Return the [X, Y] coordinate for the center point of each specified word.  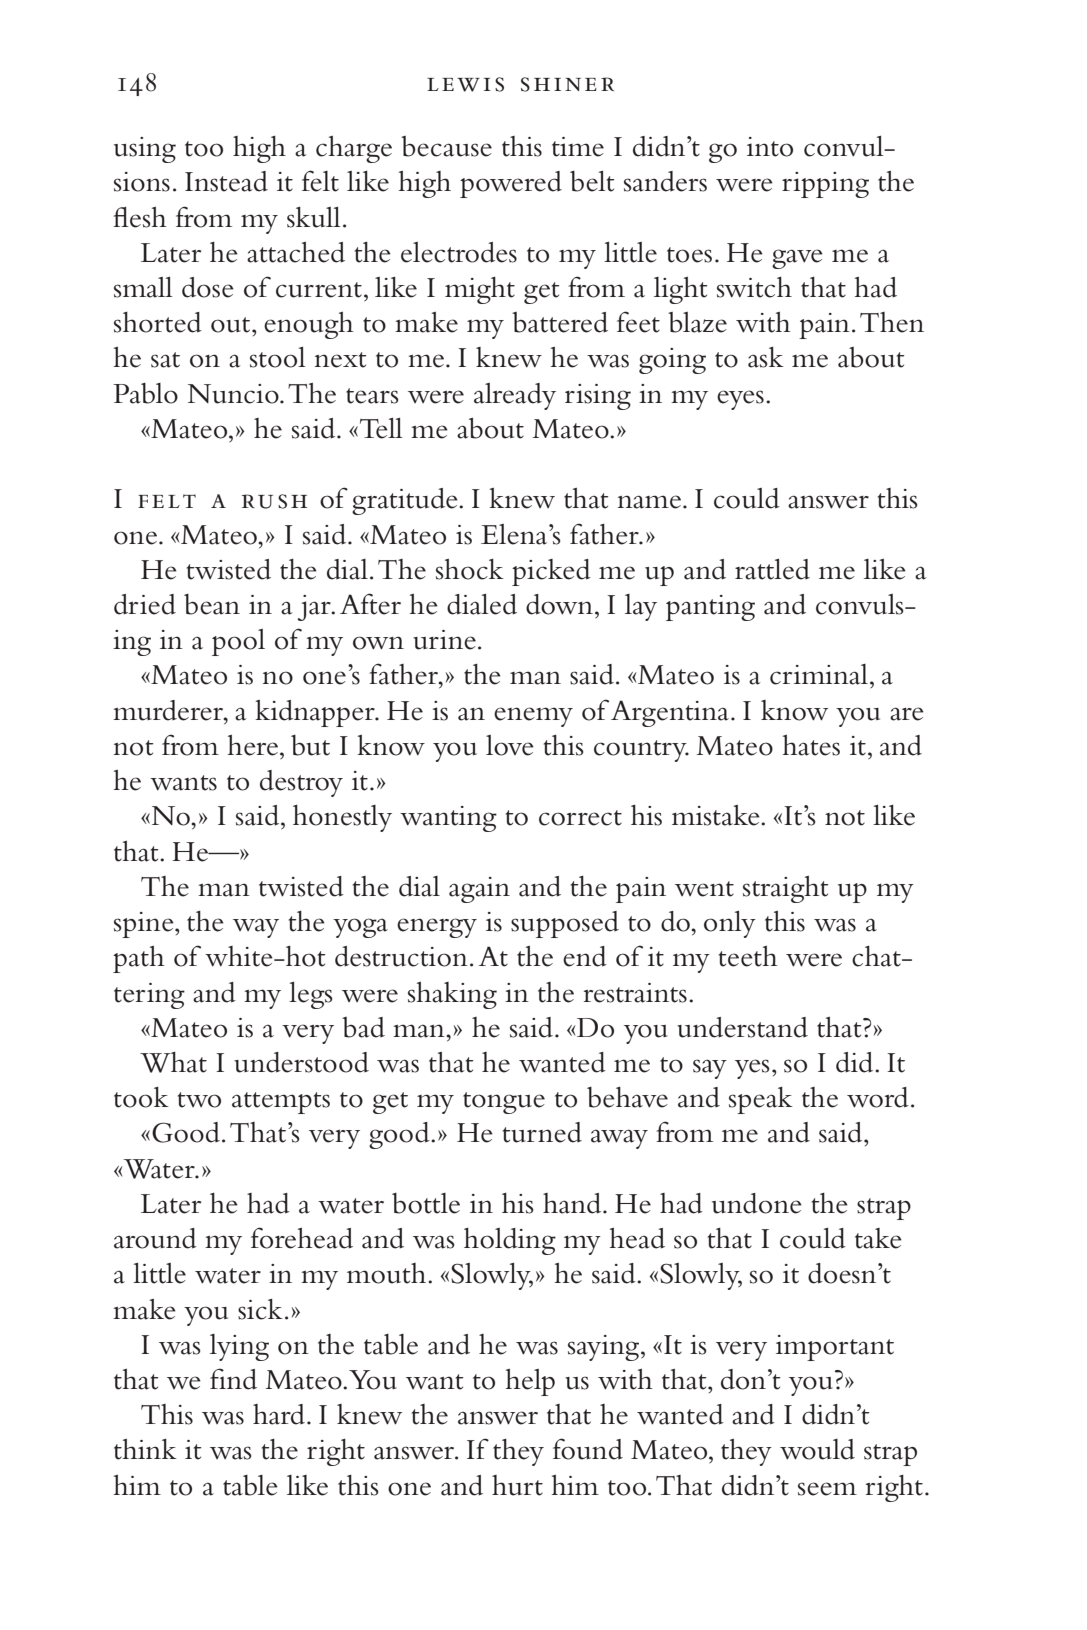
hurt [517, 1485]
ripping [825, 185]
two [199, 1100]
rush [274, 501]
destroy [301, 783]
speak [761, 1100]
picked [551, 572]
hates [811, 745]
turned [542, 1132]
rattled [772, 569]
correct [580, 818]
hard [279, 1414]
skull [314, 217]
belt [592, 181]
